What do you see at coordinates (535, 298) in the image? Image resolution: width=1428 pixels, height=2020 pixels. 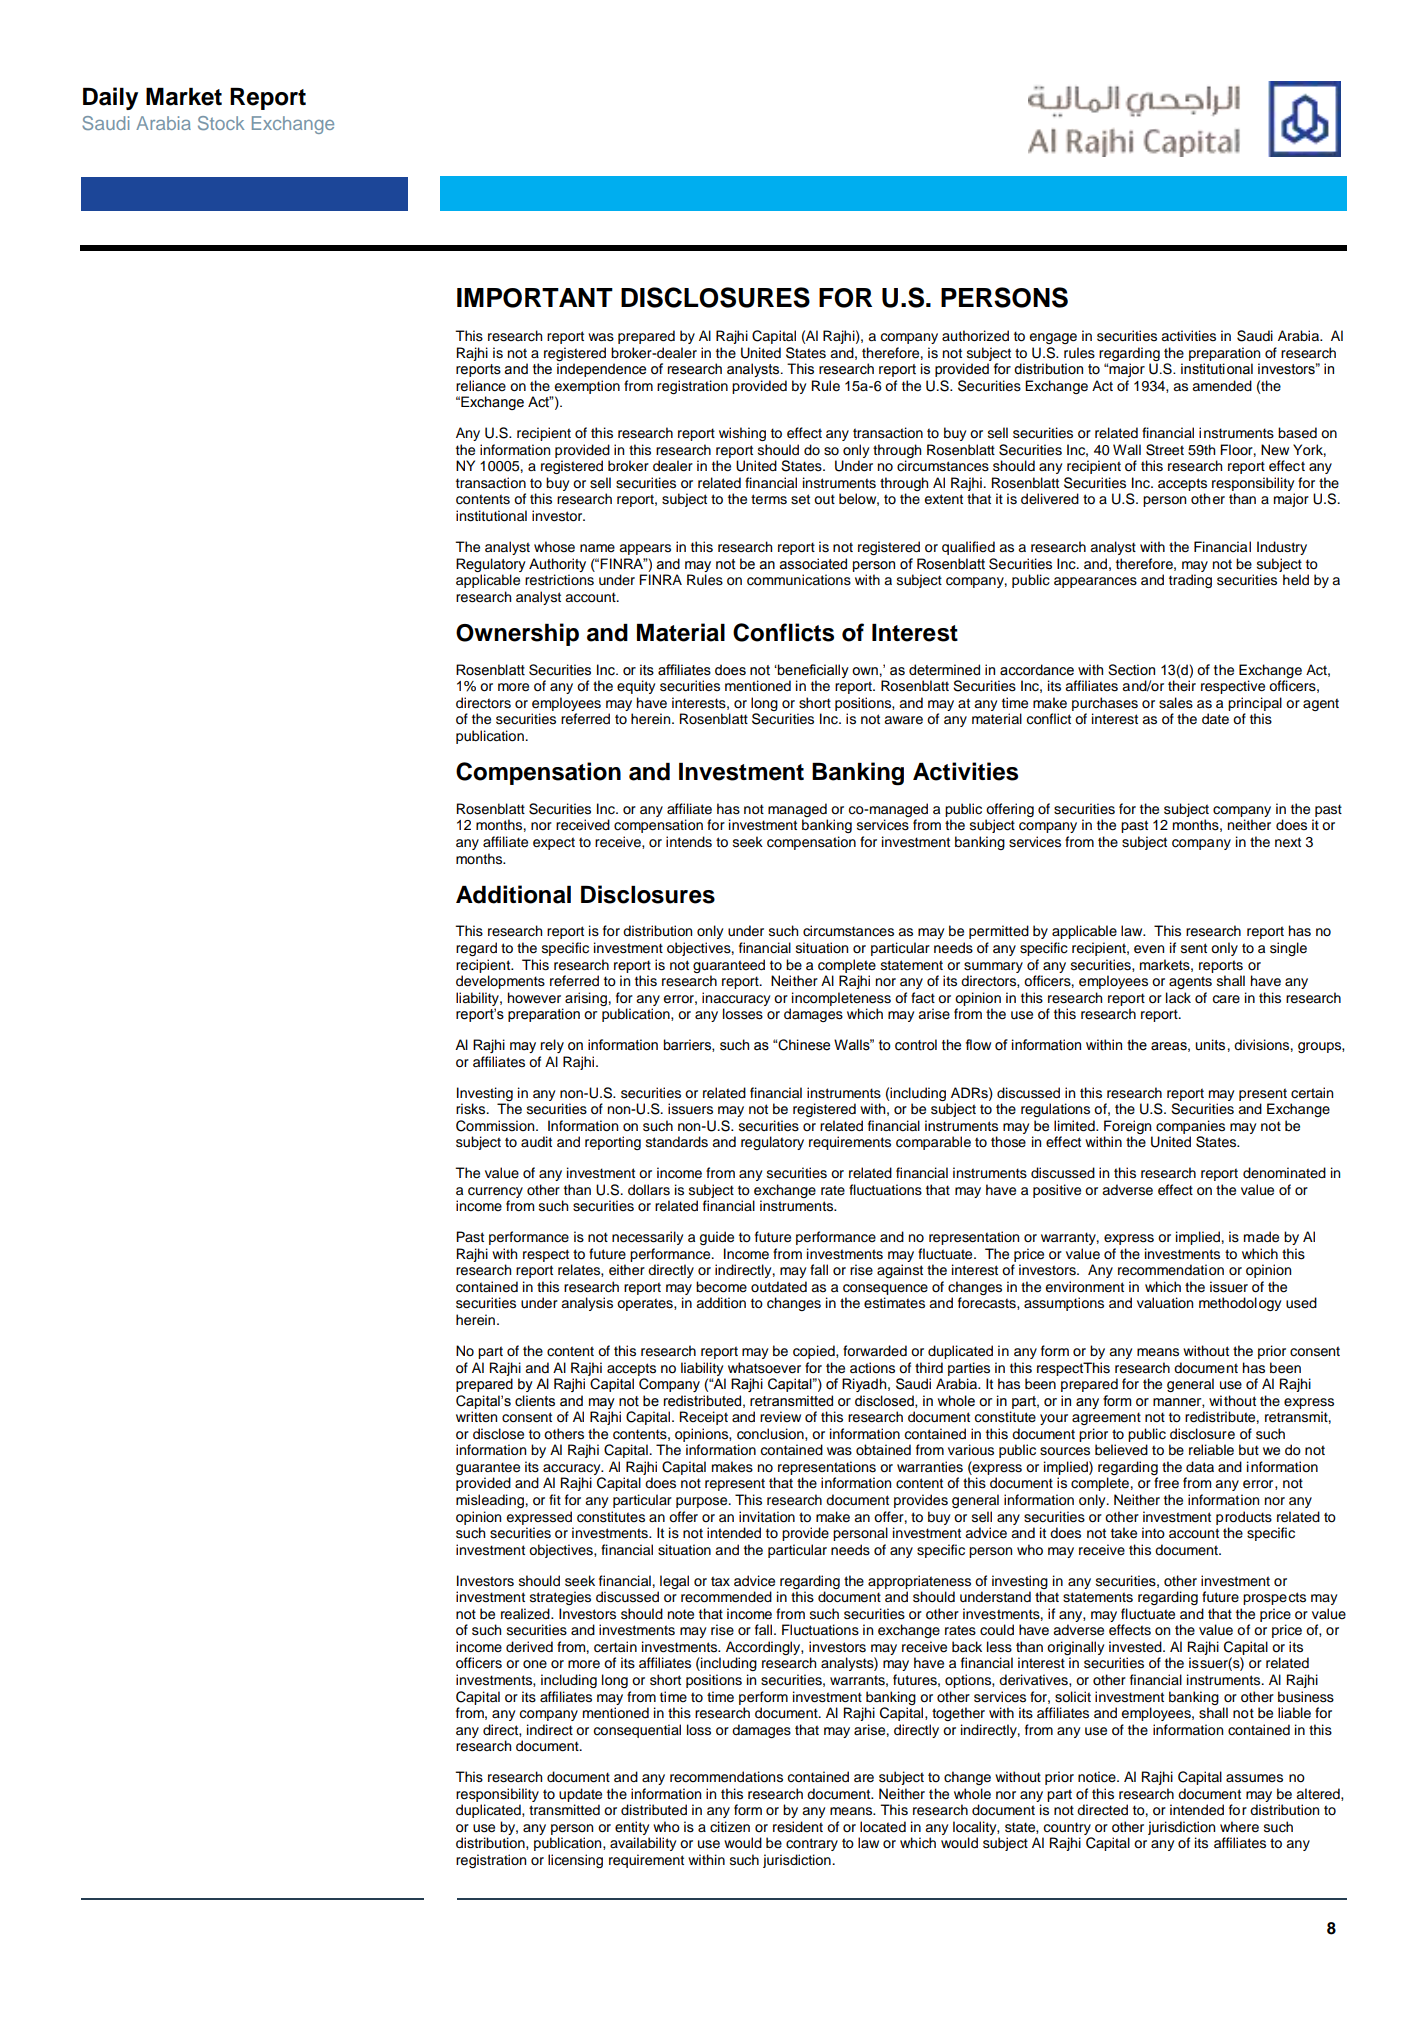 I see `IMPORTANT` at bounding box center [535, 298].
